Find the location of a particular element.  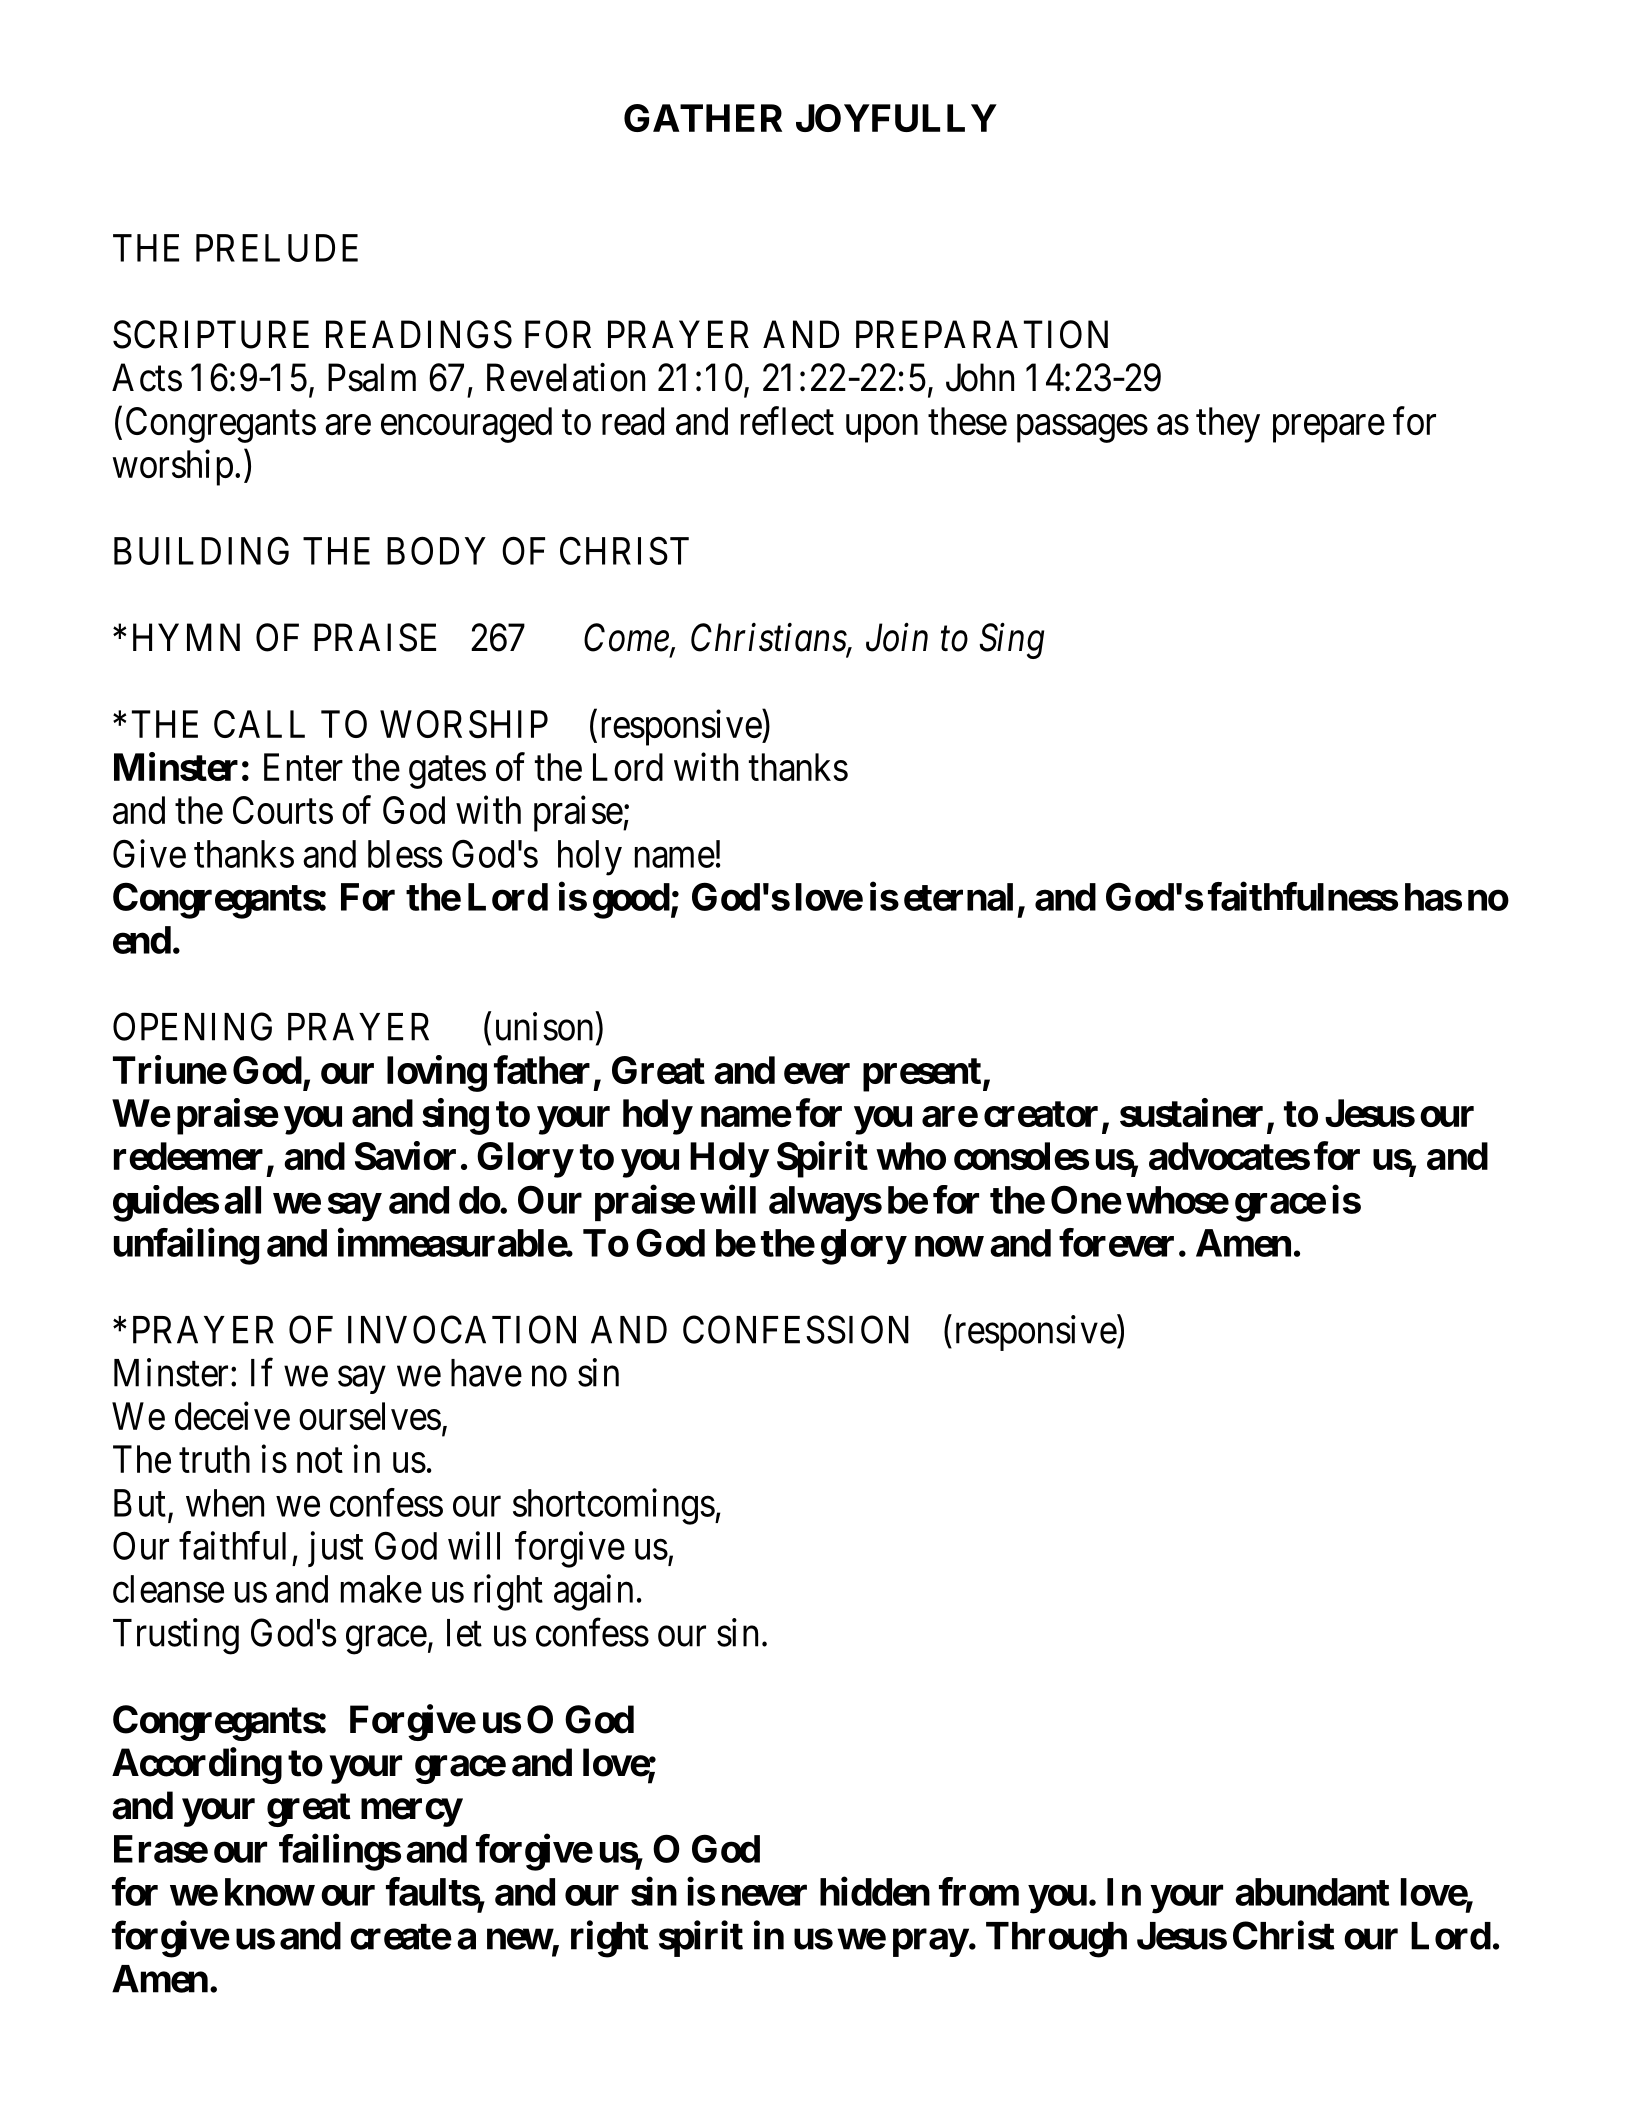

CALL is located at coordinates (259, 724).
